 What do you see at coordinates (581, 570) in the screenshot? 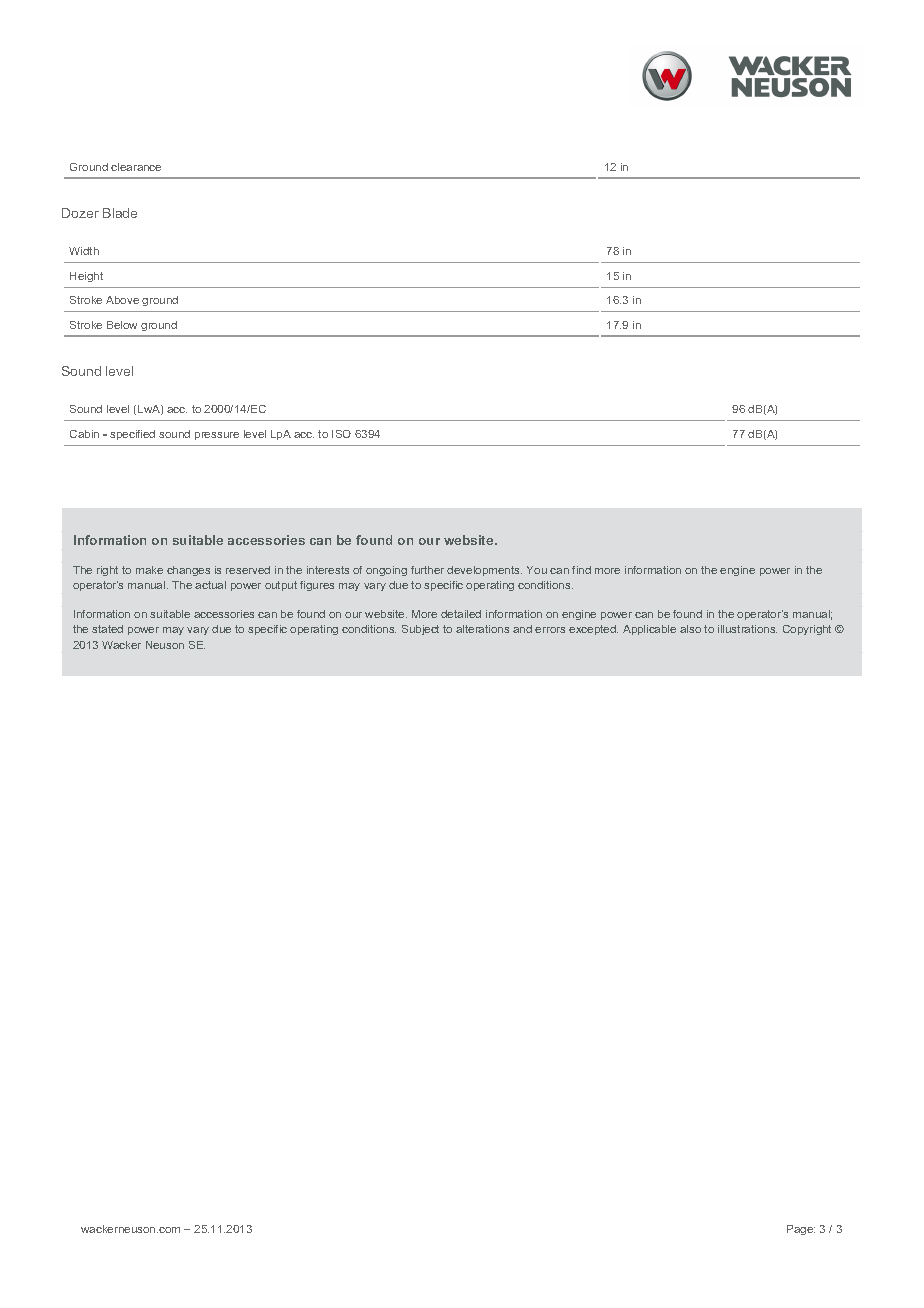
I see `find` at bounding box center [581, 570].
